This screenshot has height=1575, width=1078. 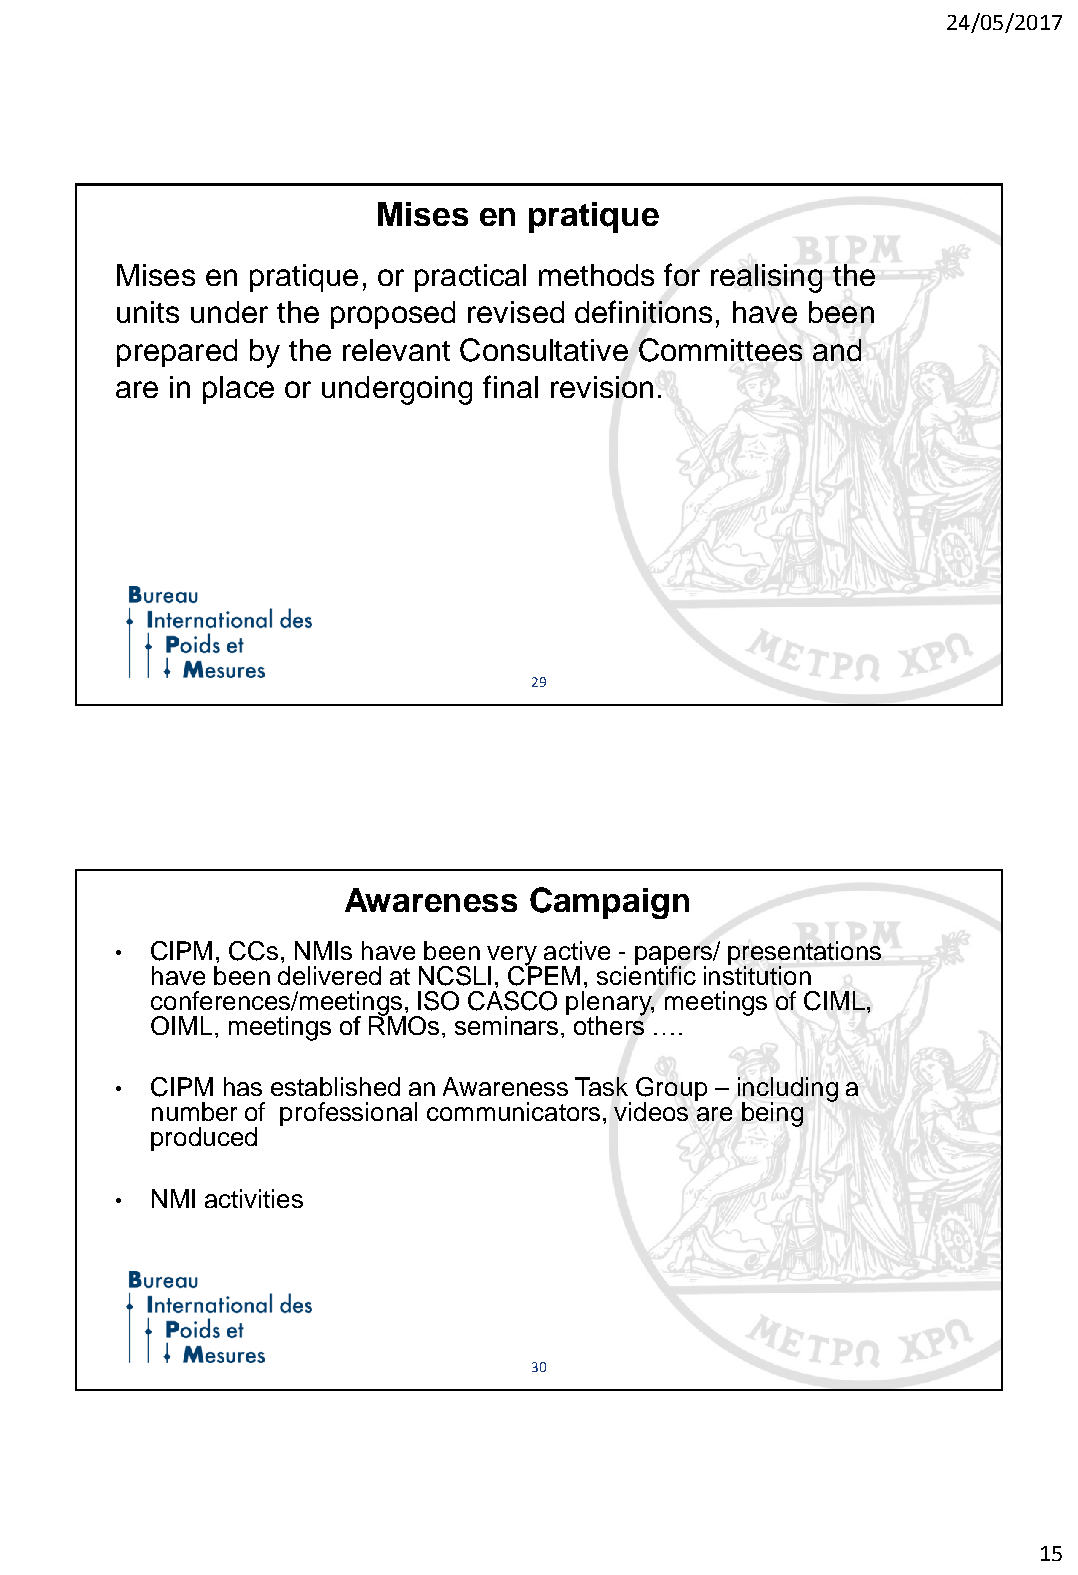 What do you see at coordinates (238, 390) in the screenshot?
I see `place` at bounding box center [238, 390].
